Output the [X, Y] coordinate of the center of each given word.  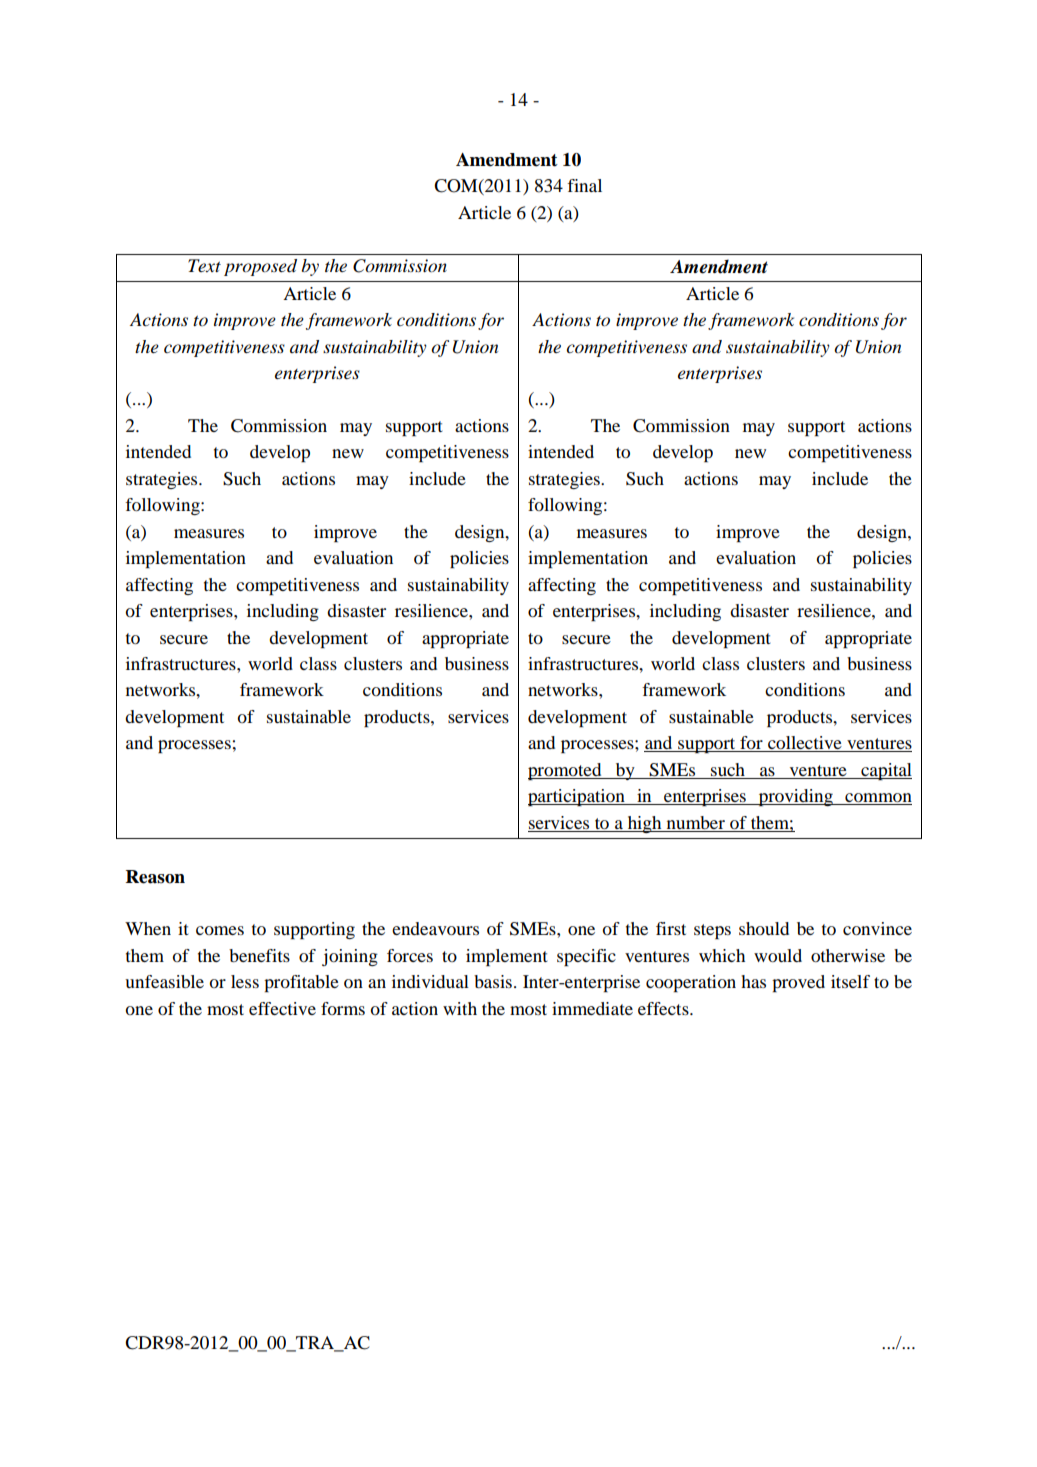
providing [795, 797]
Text [204, 265]
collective [805, 744]
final [584, 185]
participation [577, 797]
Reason [155, 877]
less [245, 981]
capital [885, 771]
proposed [260, 267]
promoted [566, 771]
